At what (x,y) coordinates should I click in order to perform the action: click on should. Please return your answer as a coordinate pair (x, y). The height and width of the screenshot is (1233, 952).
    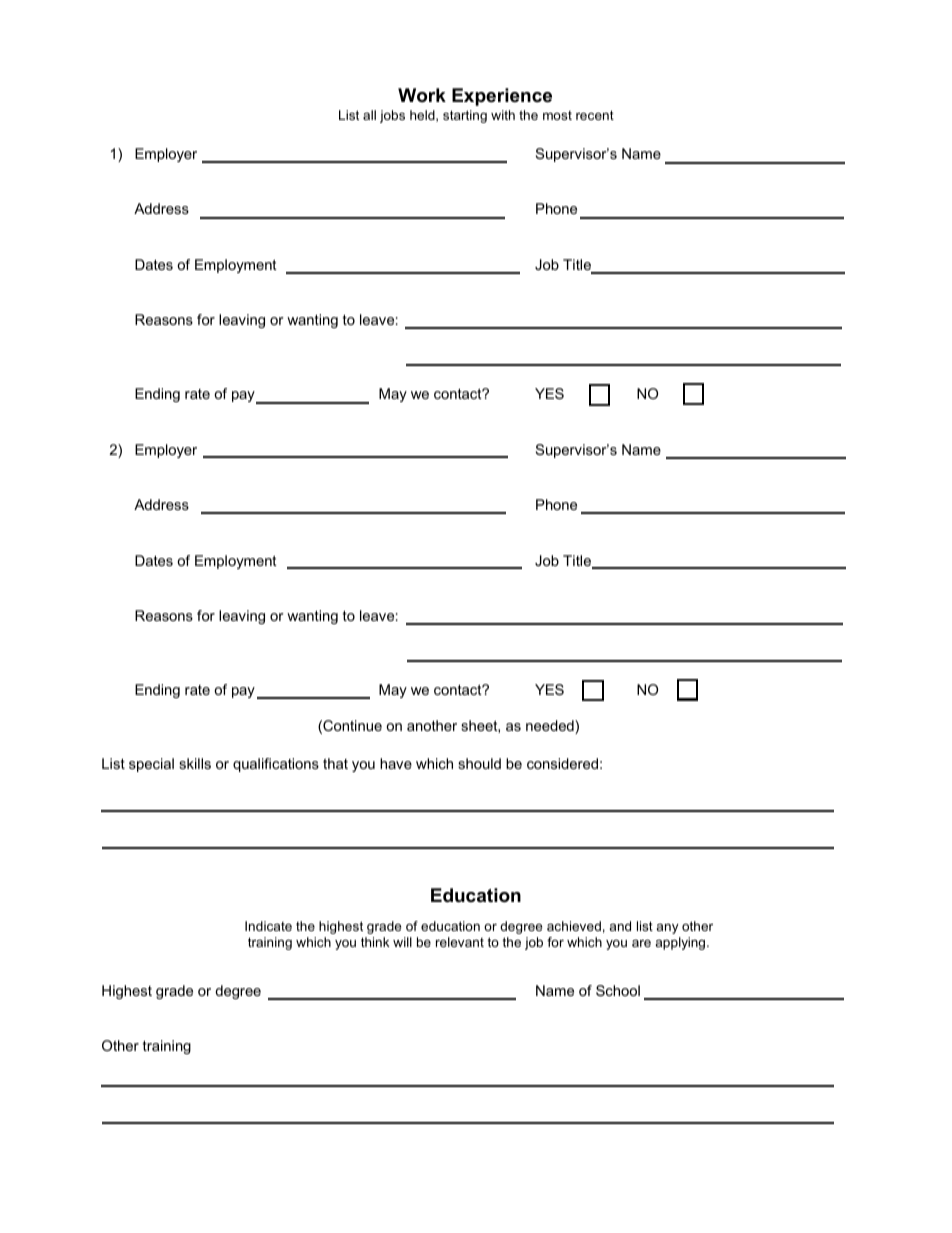
    Looking at the image, I should click on (479, 763).
